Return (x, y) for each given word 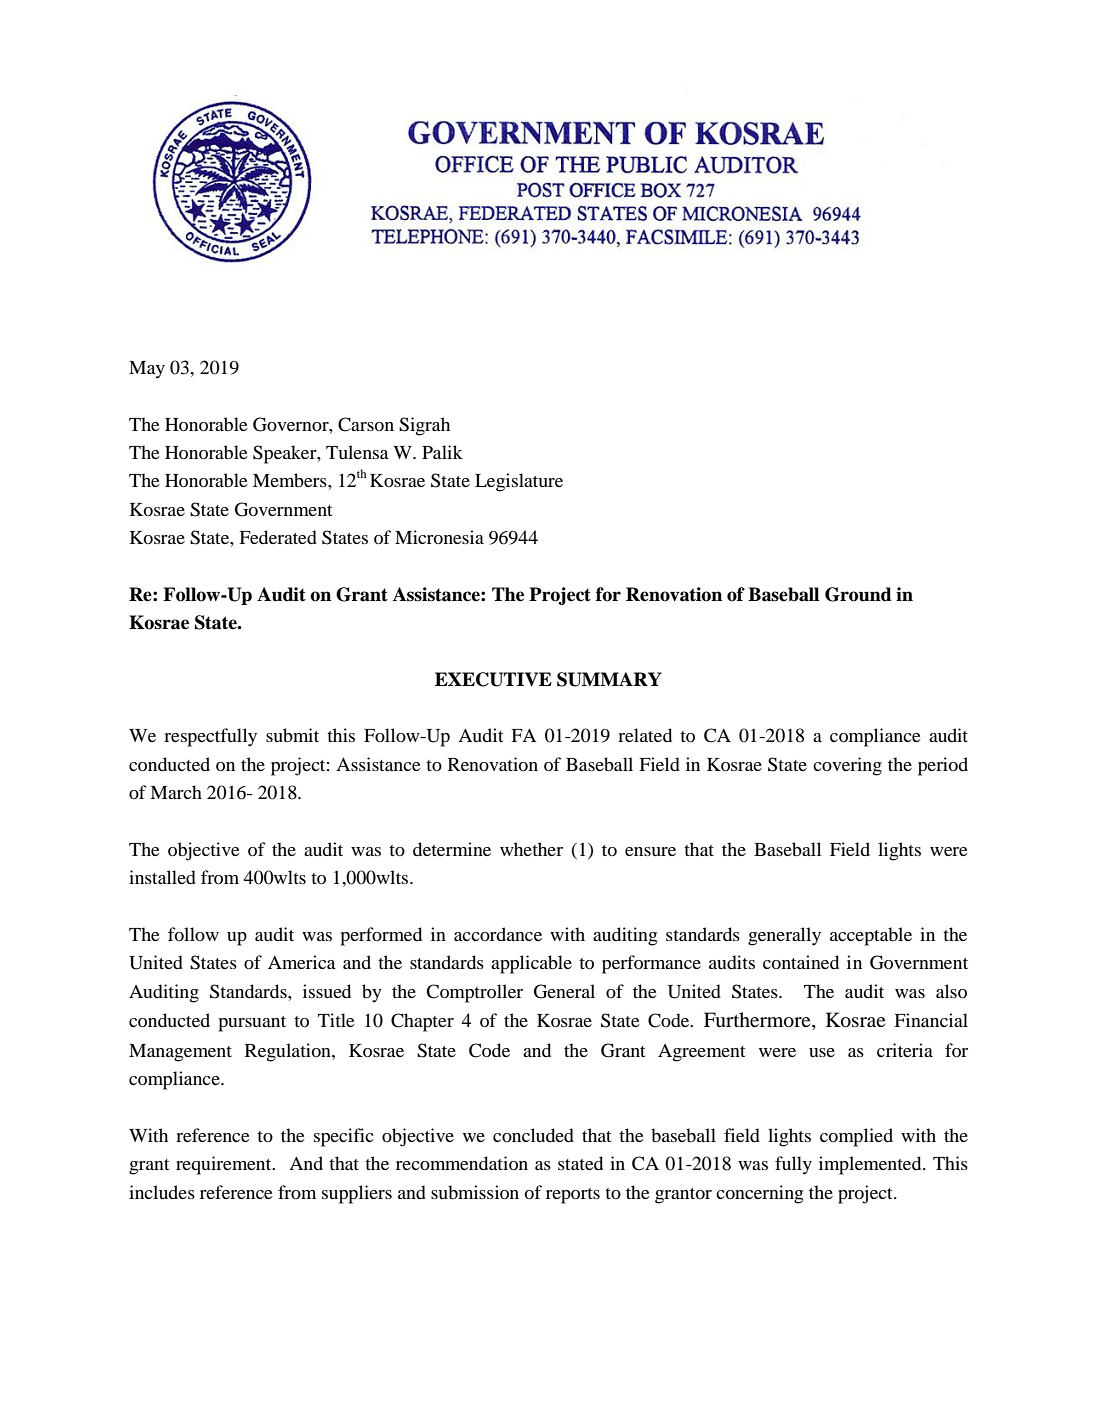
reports (573, 1196)
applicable (531, 964)
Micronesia (439, 537)
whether (531, 849)
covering (847, 766)
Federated (278, 537)
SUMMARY (609, 679)
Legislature (519, 482)
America (302, 962)
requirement (225, 1165)
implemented (871, 1165)
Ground (858, 594)
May (147, 370)
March (176, 792)
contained (801, 962)
